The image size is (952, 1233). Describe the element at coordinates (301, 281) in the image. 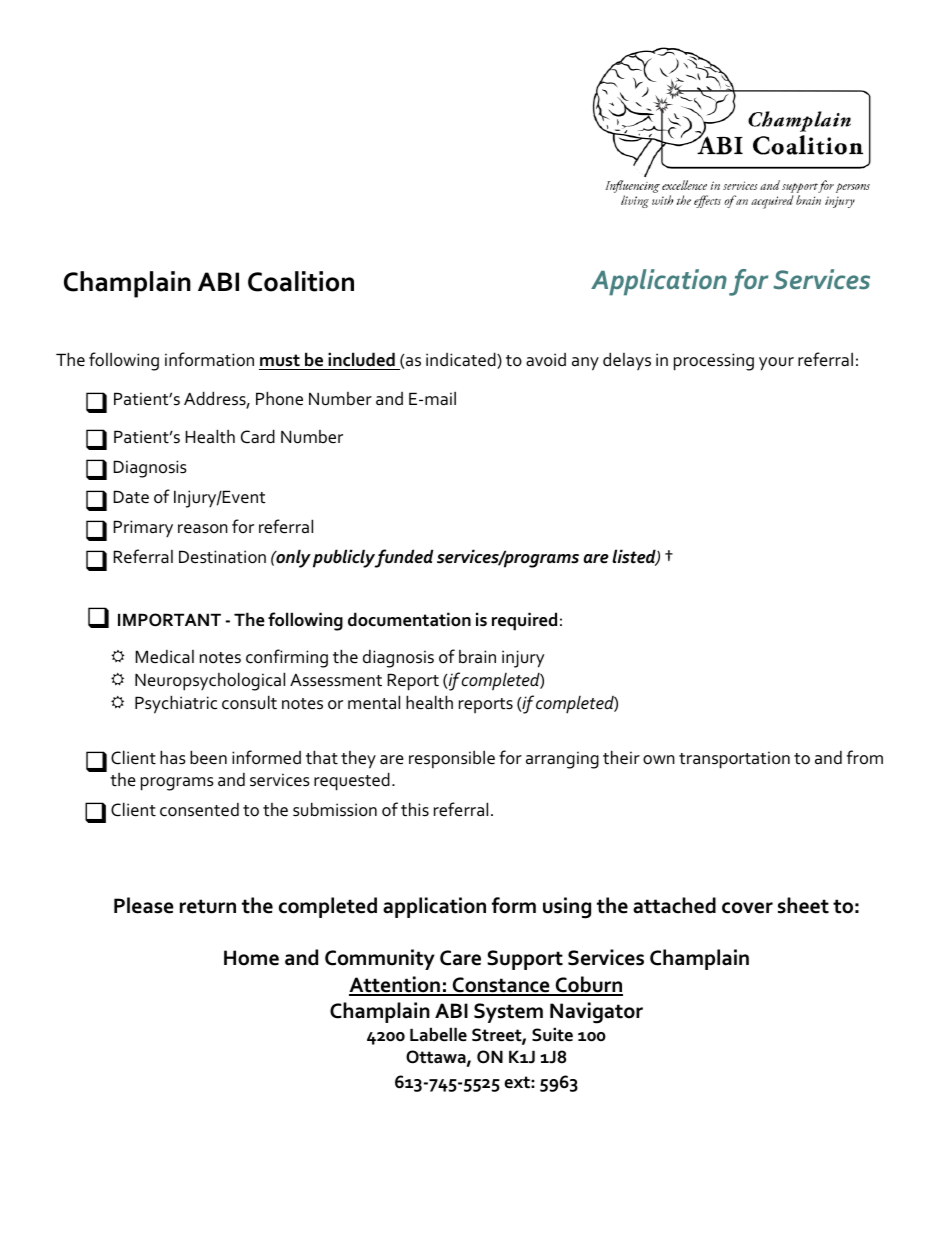

I see `Coalition` at that location.
